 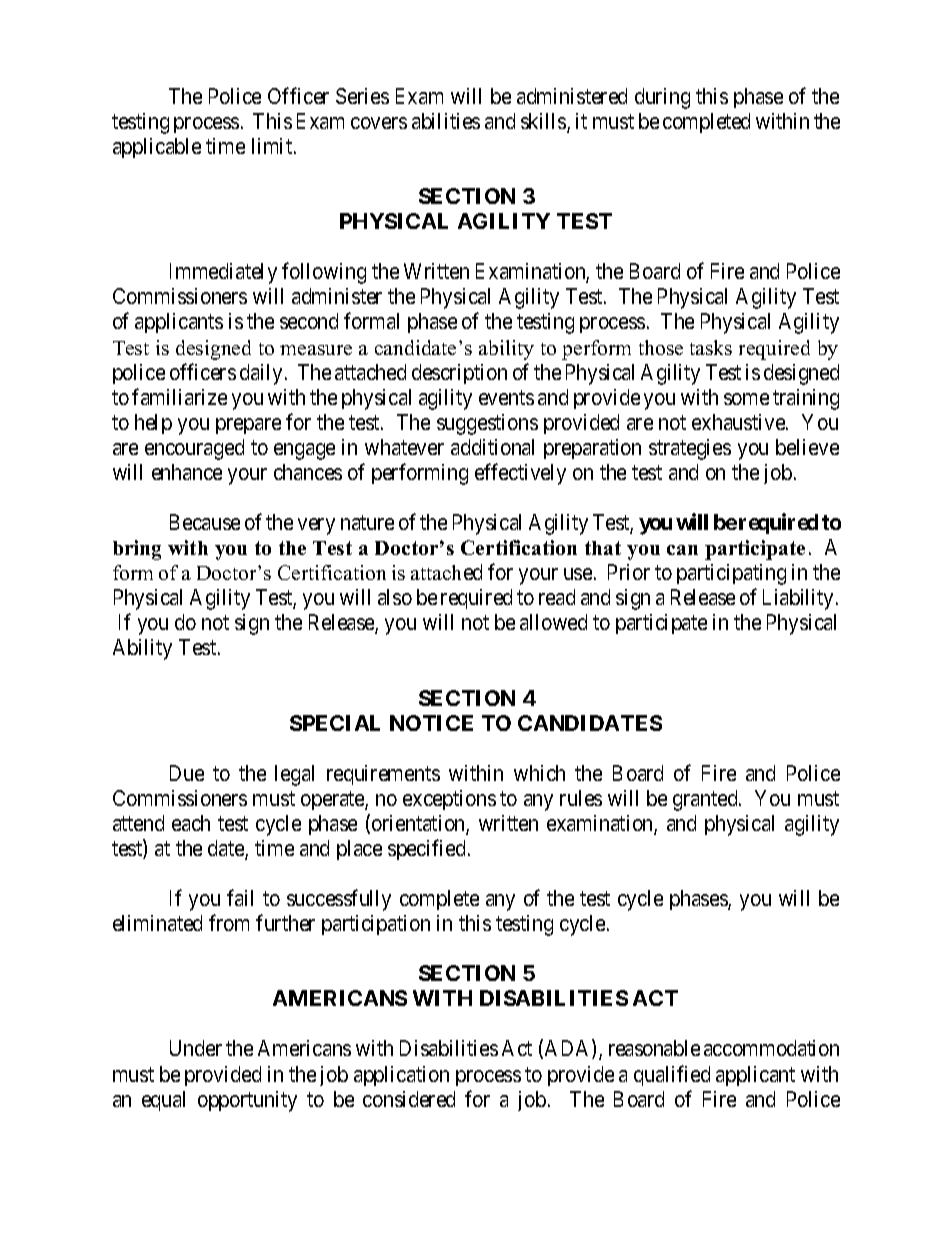 What do you see at coordinates (401, 1076) in the screenshot?
I see `application` at bounding box center [401, 1076].
